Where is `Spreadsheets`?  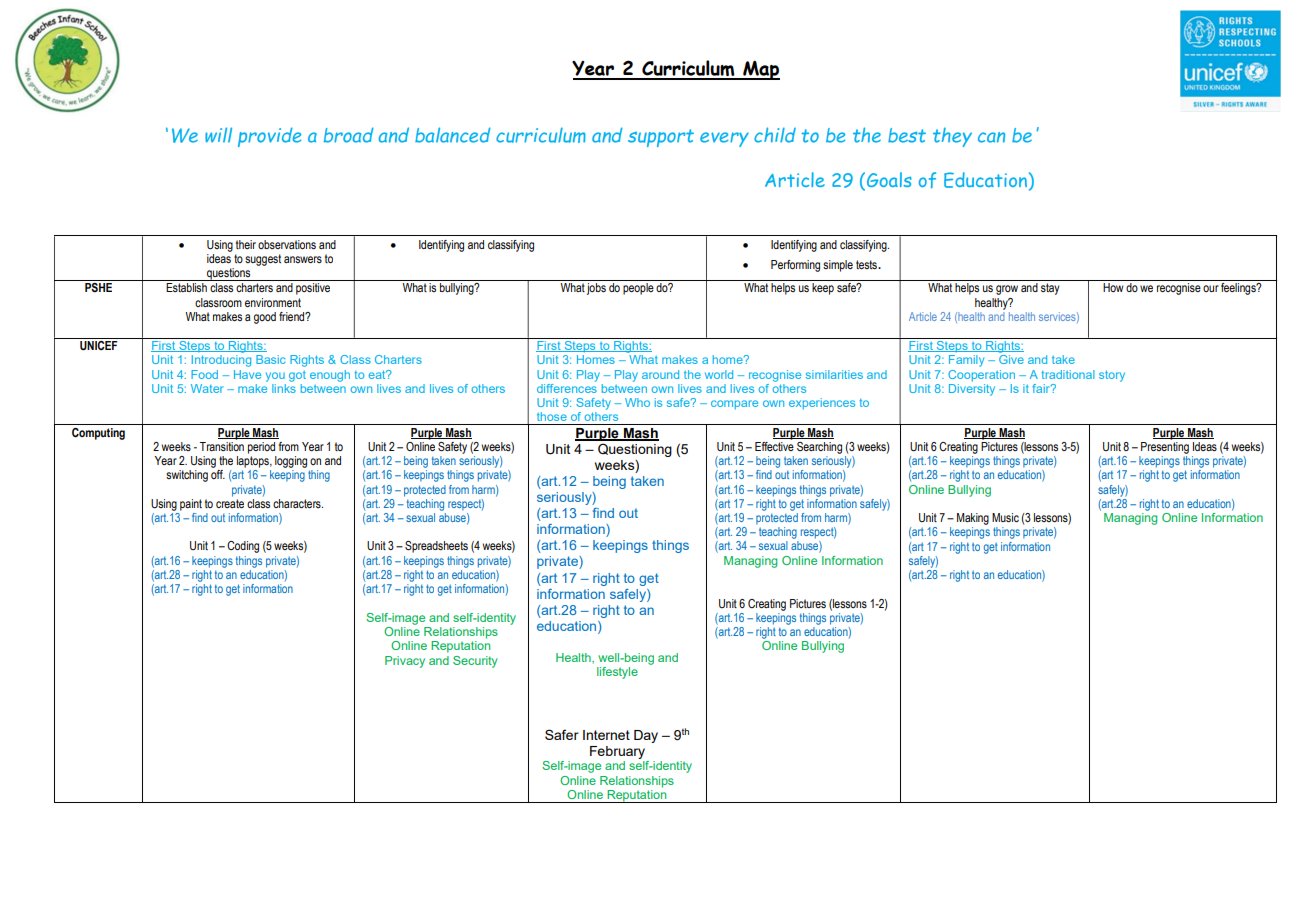 Spreadsheets is located at coordinates (436, 547).
